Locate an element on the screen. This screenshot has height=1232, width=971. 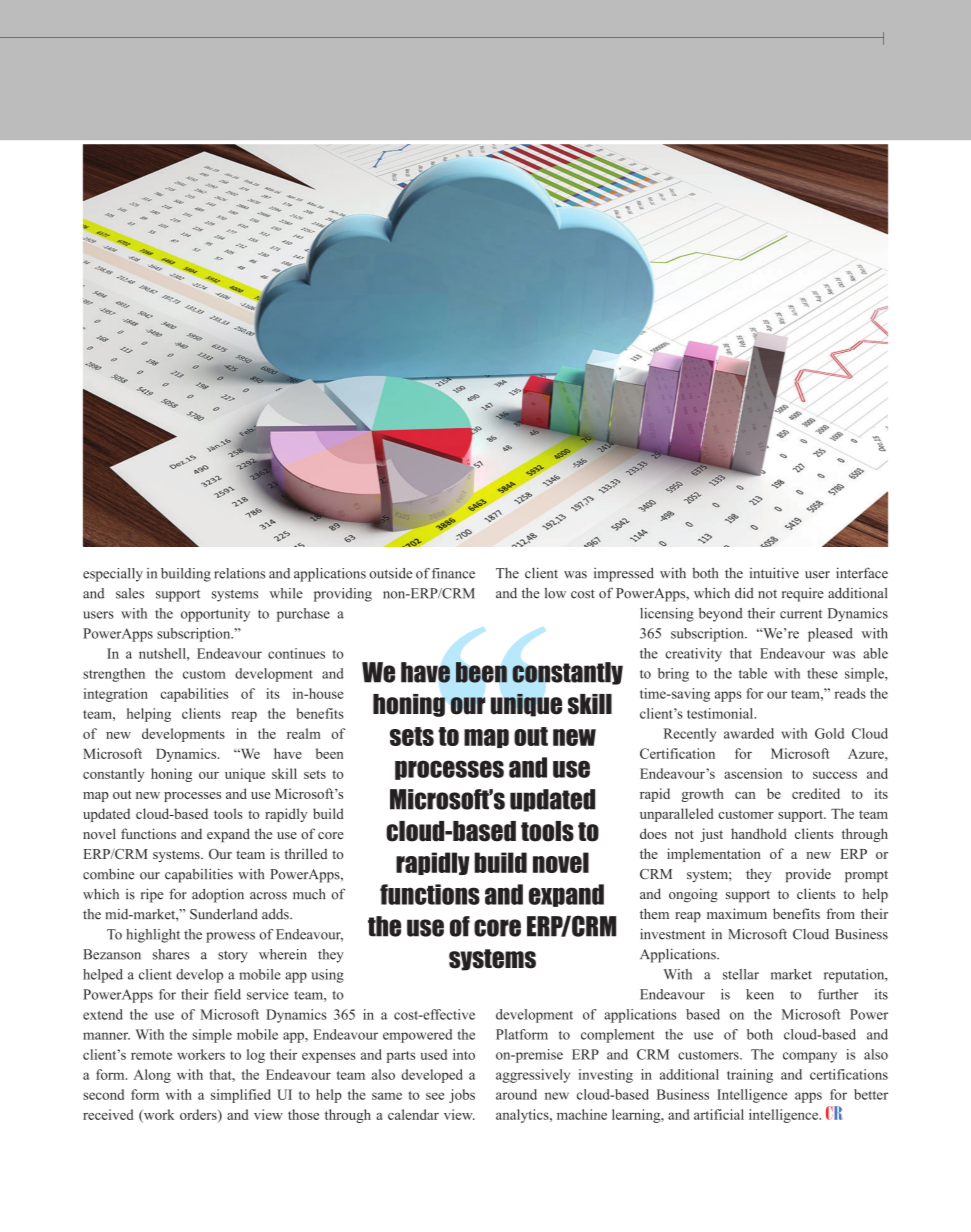
thrilled is located at coordinates (306, 853).
